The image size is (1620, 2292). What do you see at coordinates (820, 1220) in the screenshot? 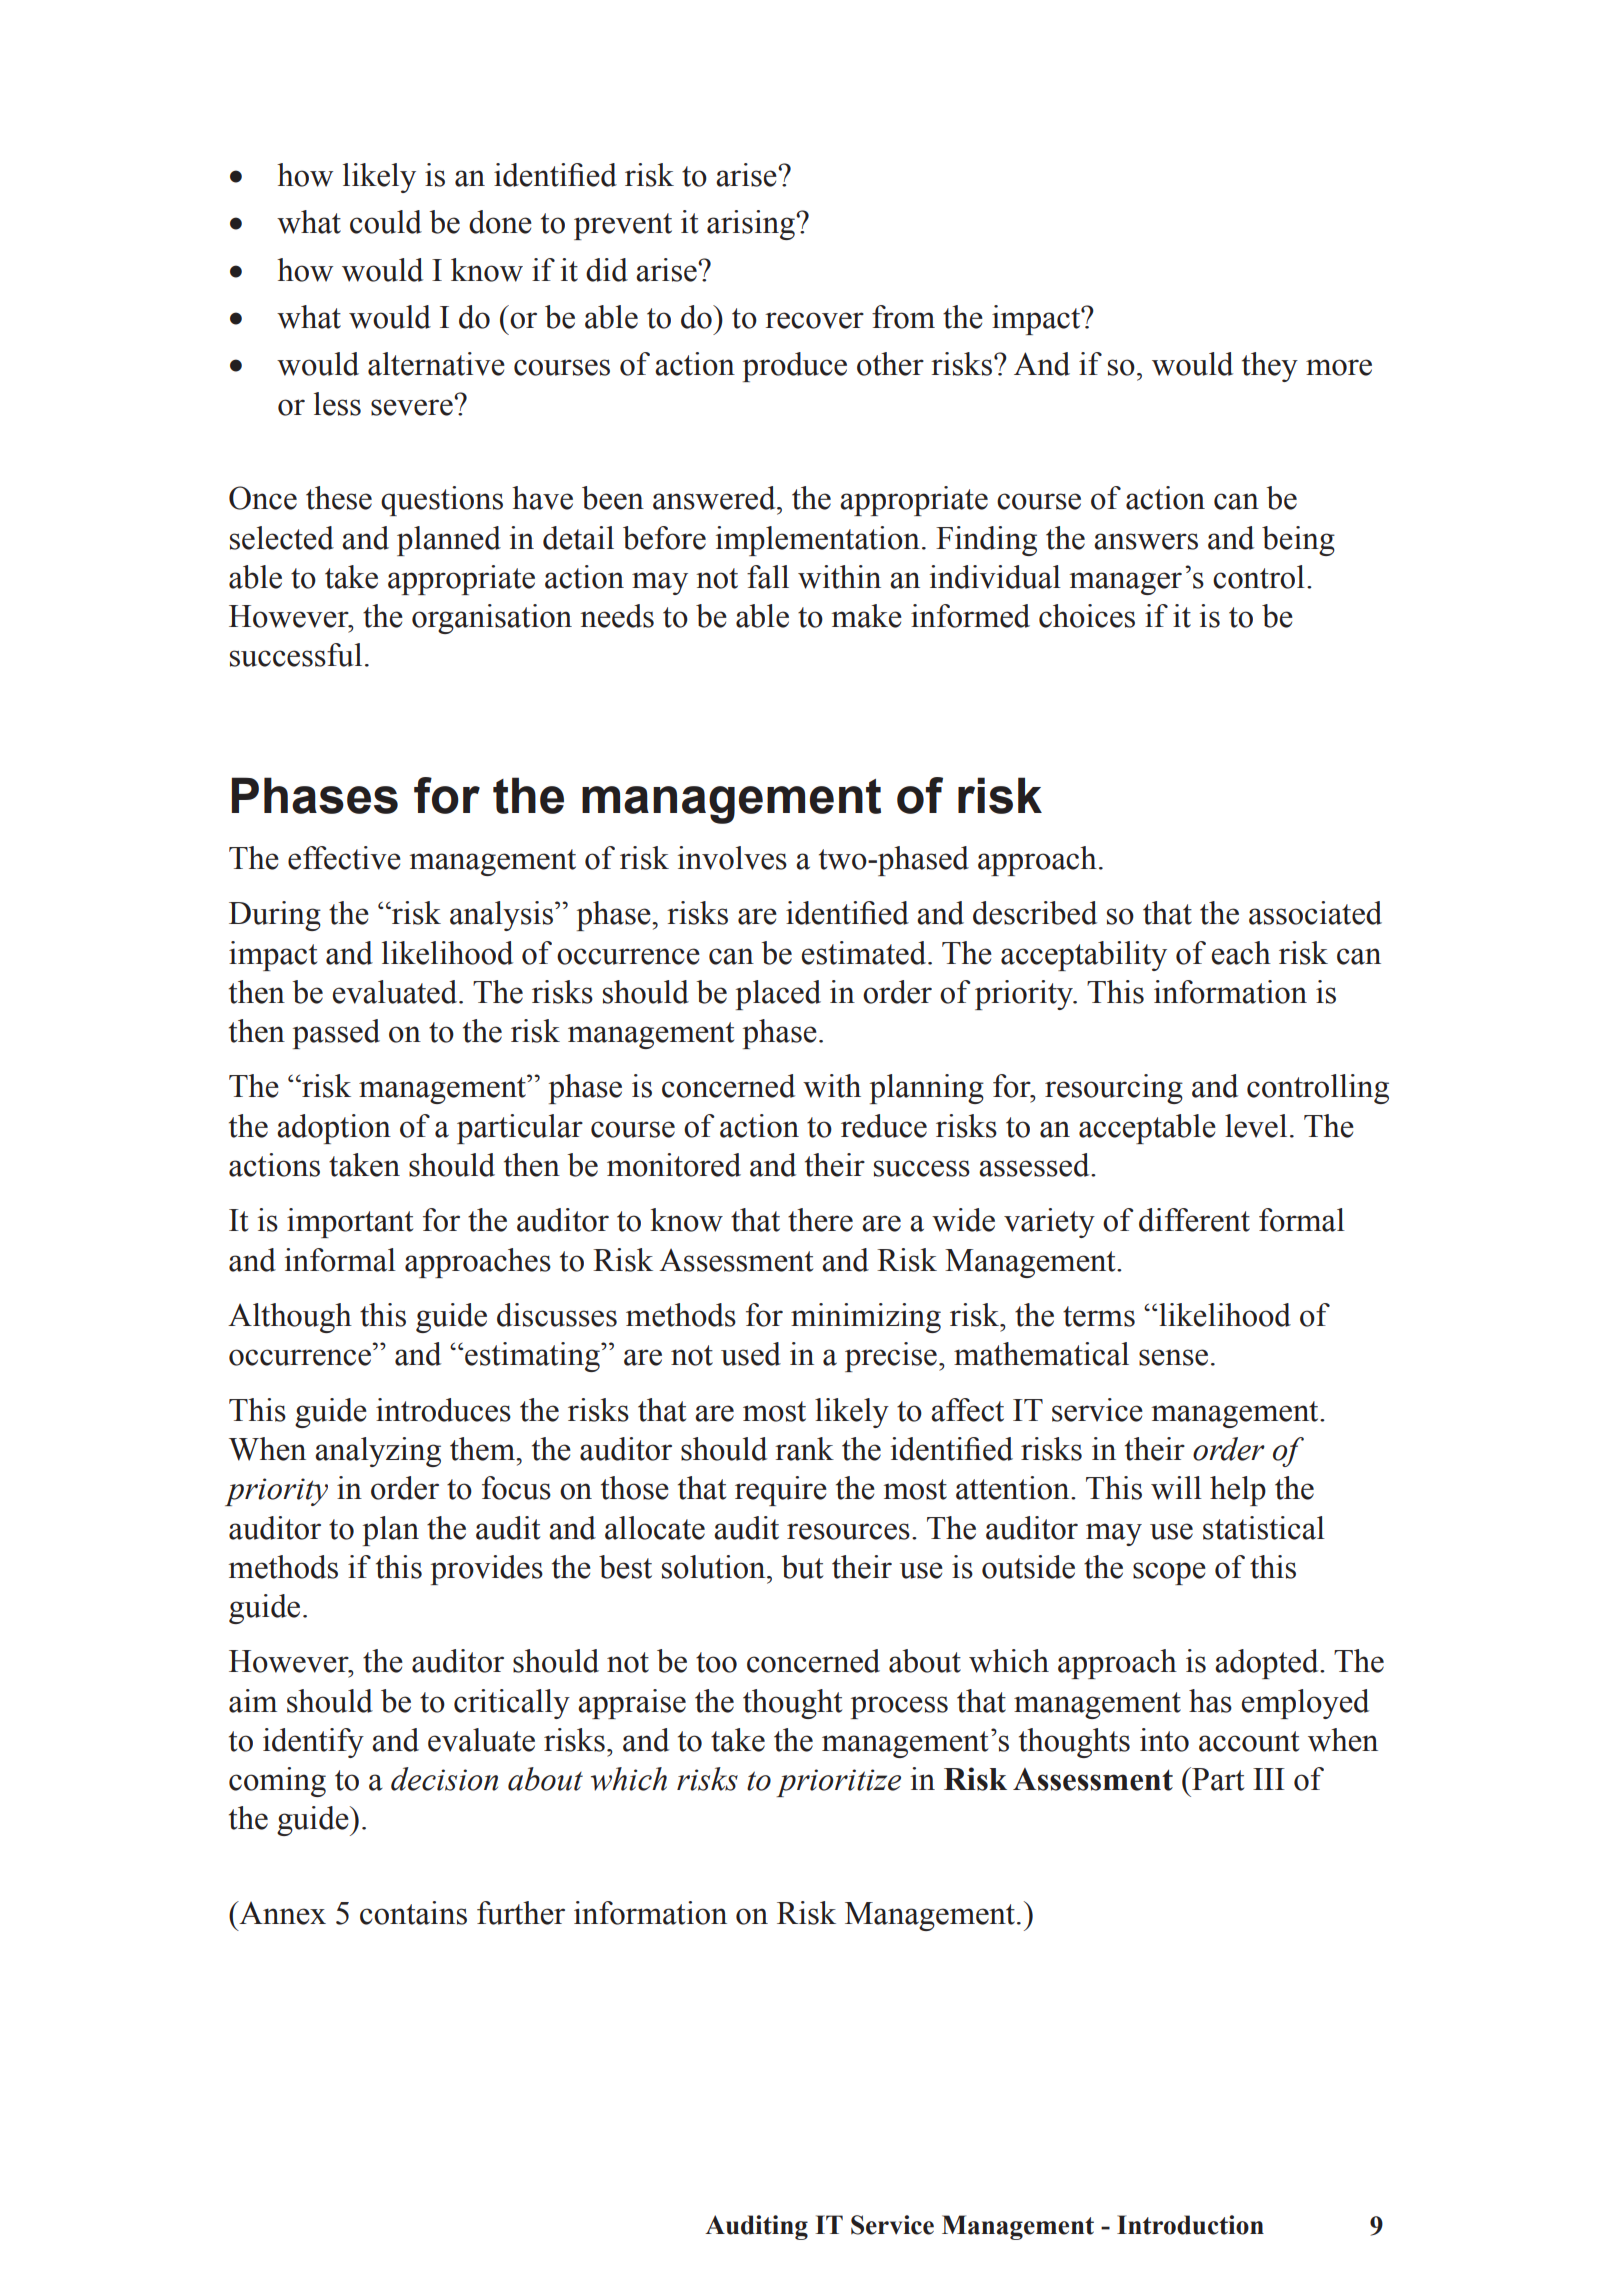
I see `there` at bounding box center [820, 1220].
